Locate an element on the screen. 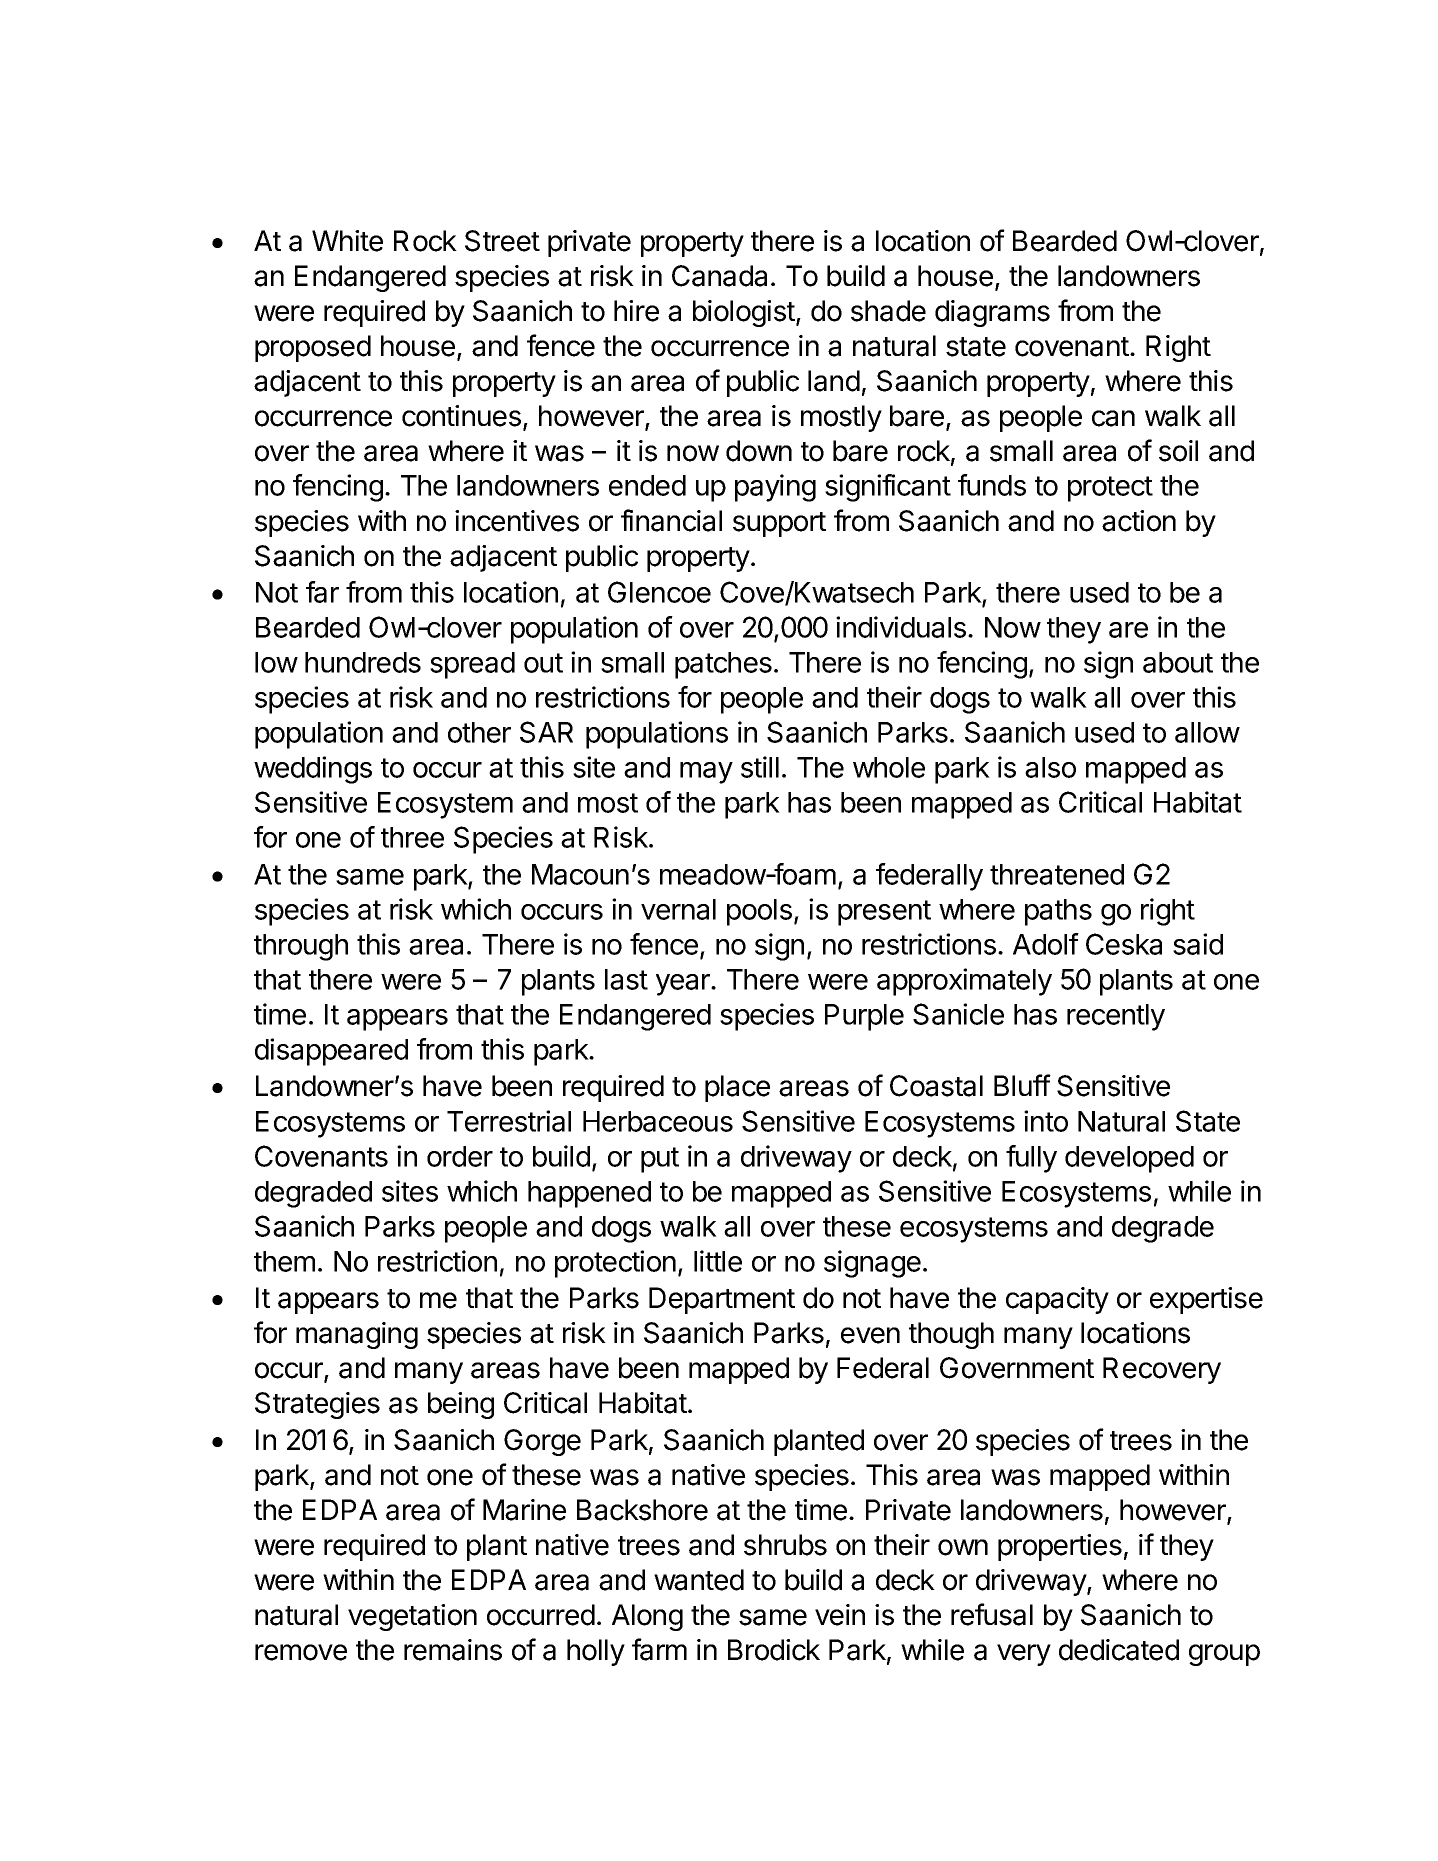 The image size is (1438, 1861). wanted is located at coordinates (699, 1580).
